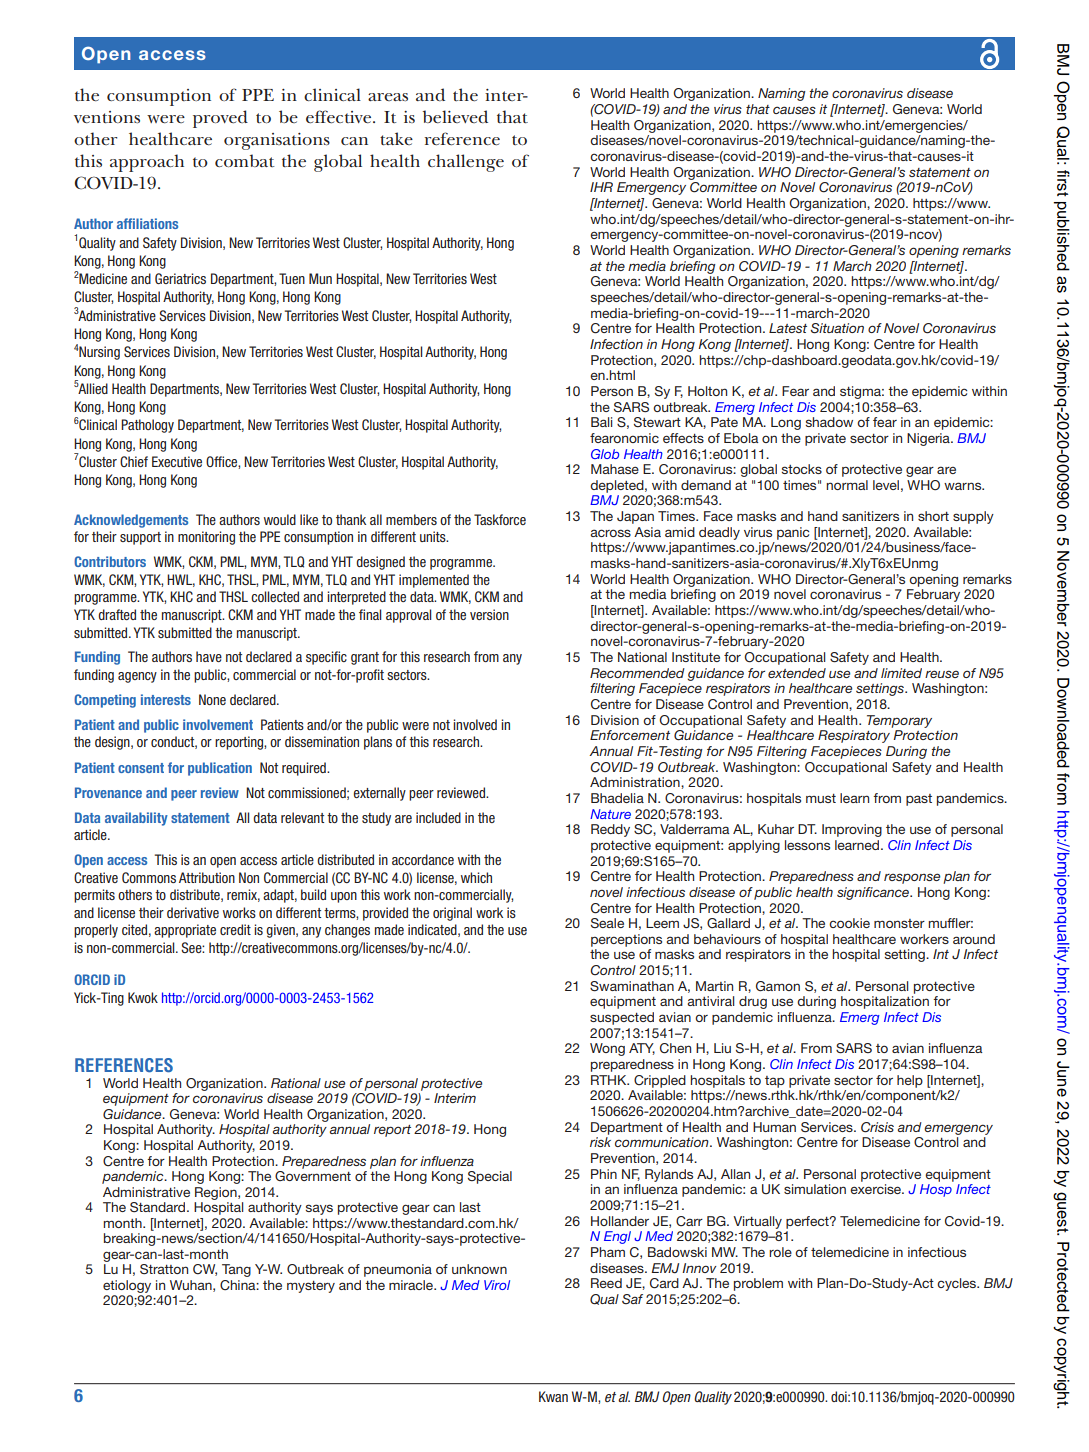 The height and width of the image is (1452, 1089). I want to click on Respiratory, so click(854, 736).
